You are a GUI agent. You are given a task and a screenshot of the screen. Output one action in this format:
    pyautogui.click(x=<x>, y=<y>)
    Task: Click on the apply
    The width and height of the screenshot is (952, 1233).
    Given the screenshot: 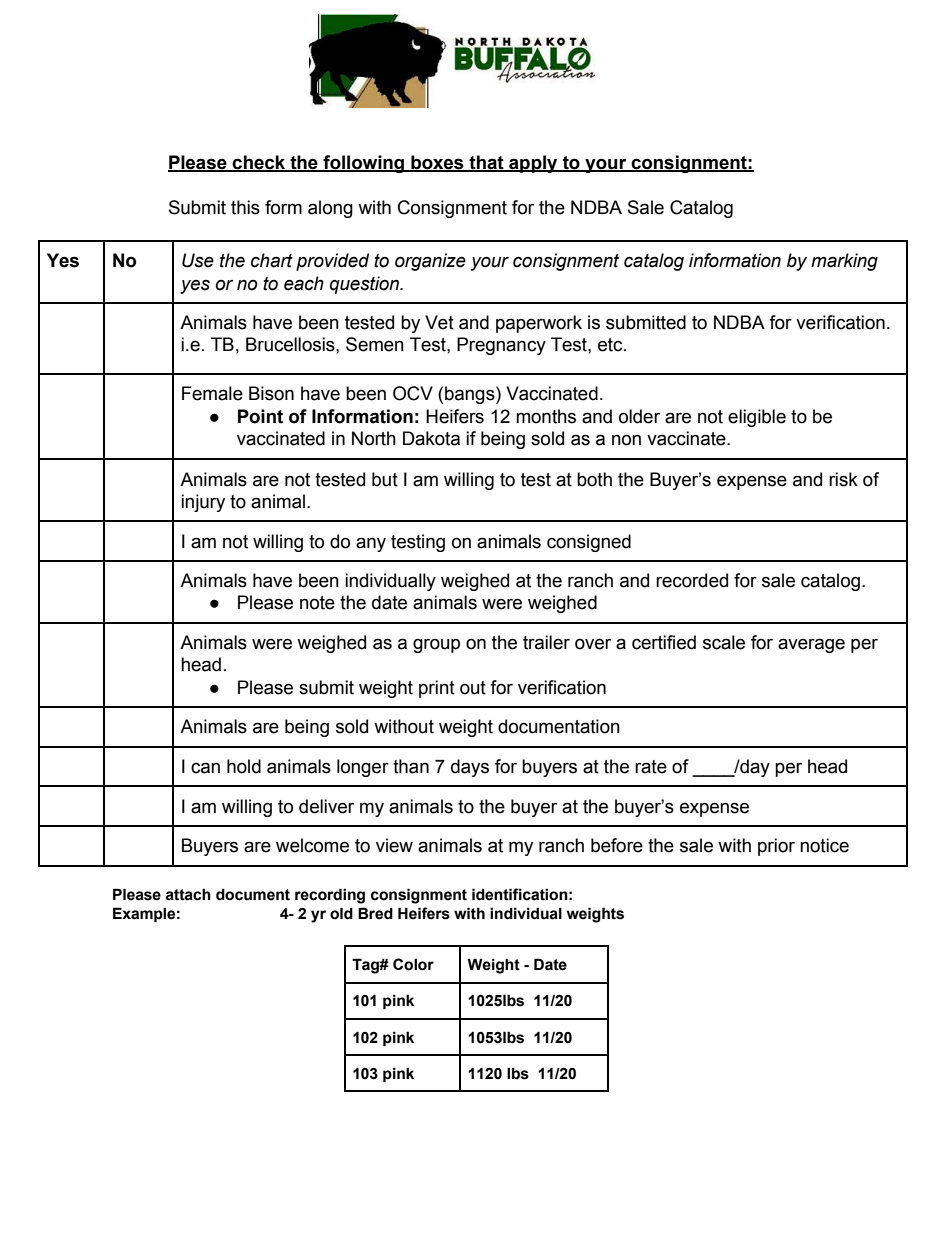 What is the action you would take?
    pyautogui.click(x=533, y=164)
